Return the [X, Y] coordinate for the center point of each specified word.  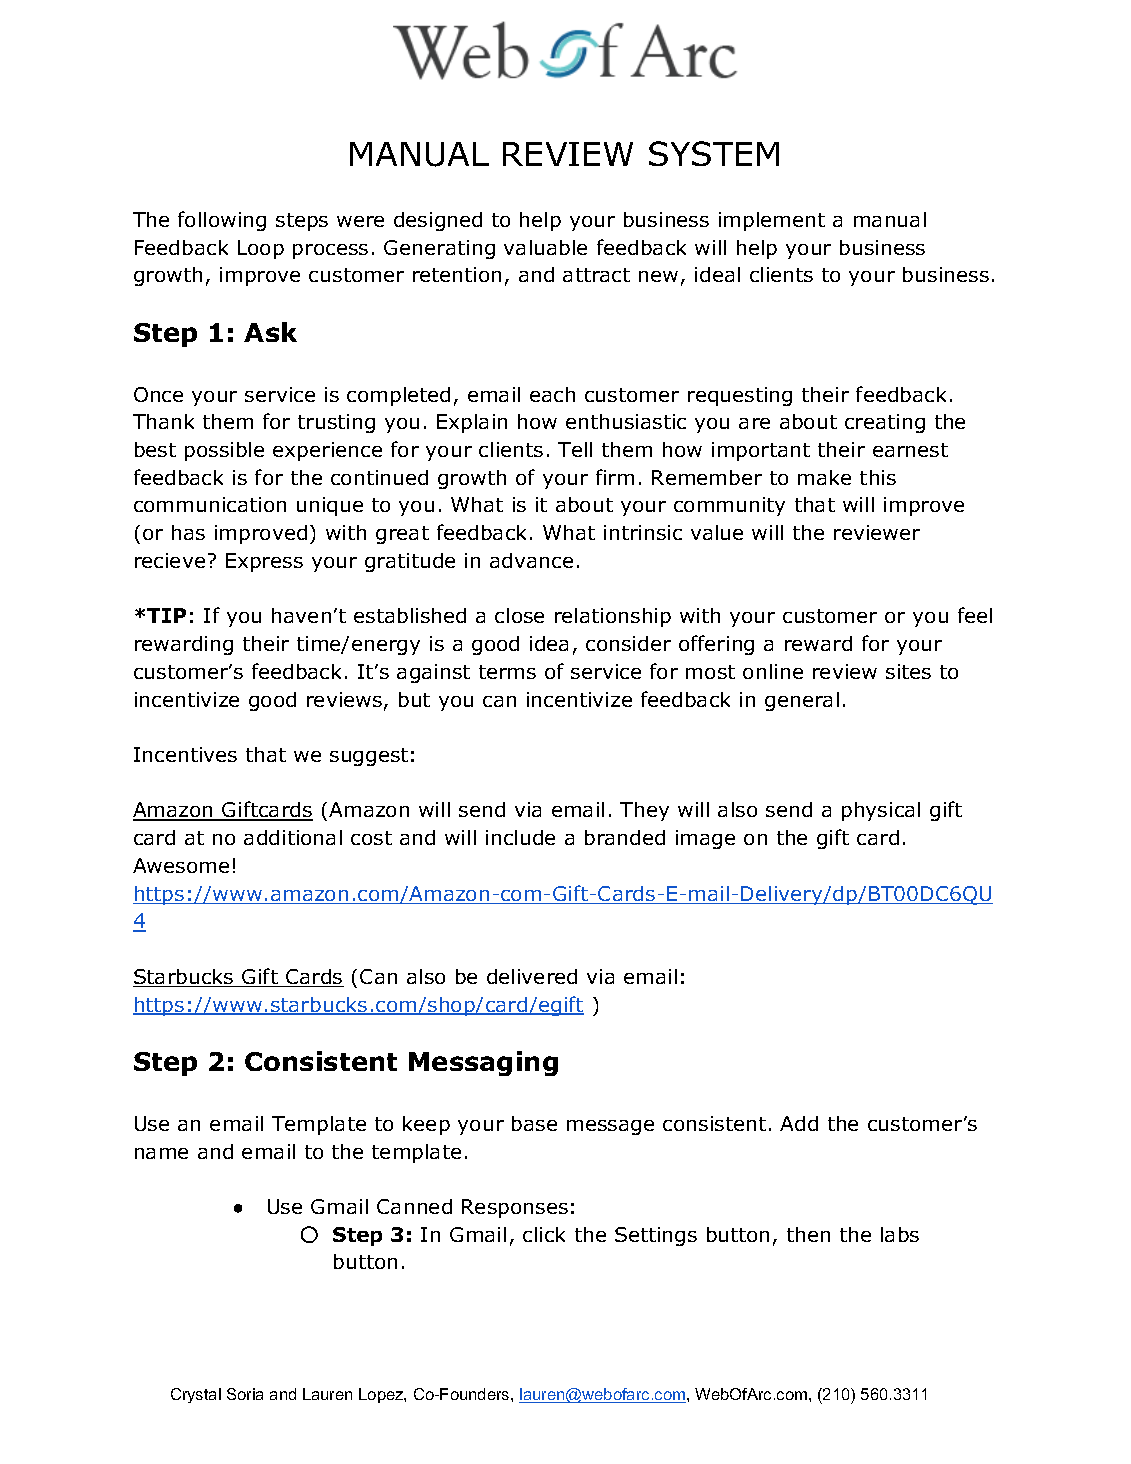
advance [531, 560]
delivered [532, 976]
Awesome [181, 865]
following [222, 221]
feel [975, 615]
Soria [245, 1394]
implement [772, 221]
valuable [545, 247]
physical [881, 811]
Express [264, 562]
